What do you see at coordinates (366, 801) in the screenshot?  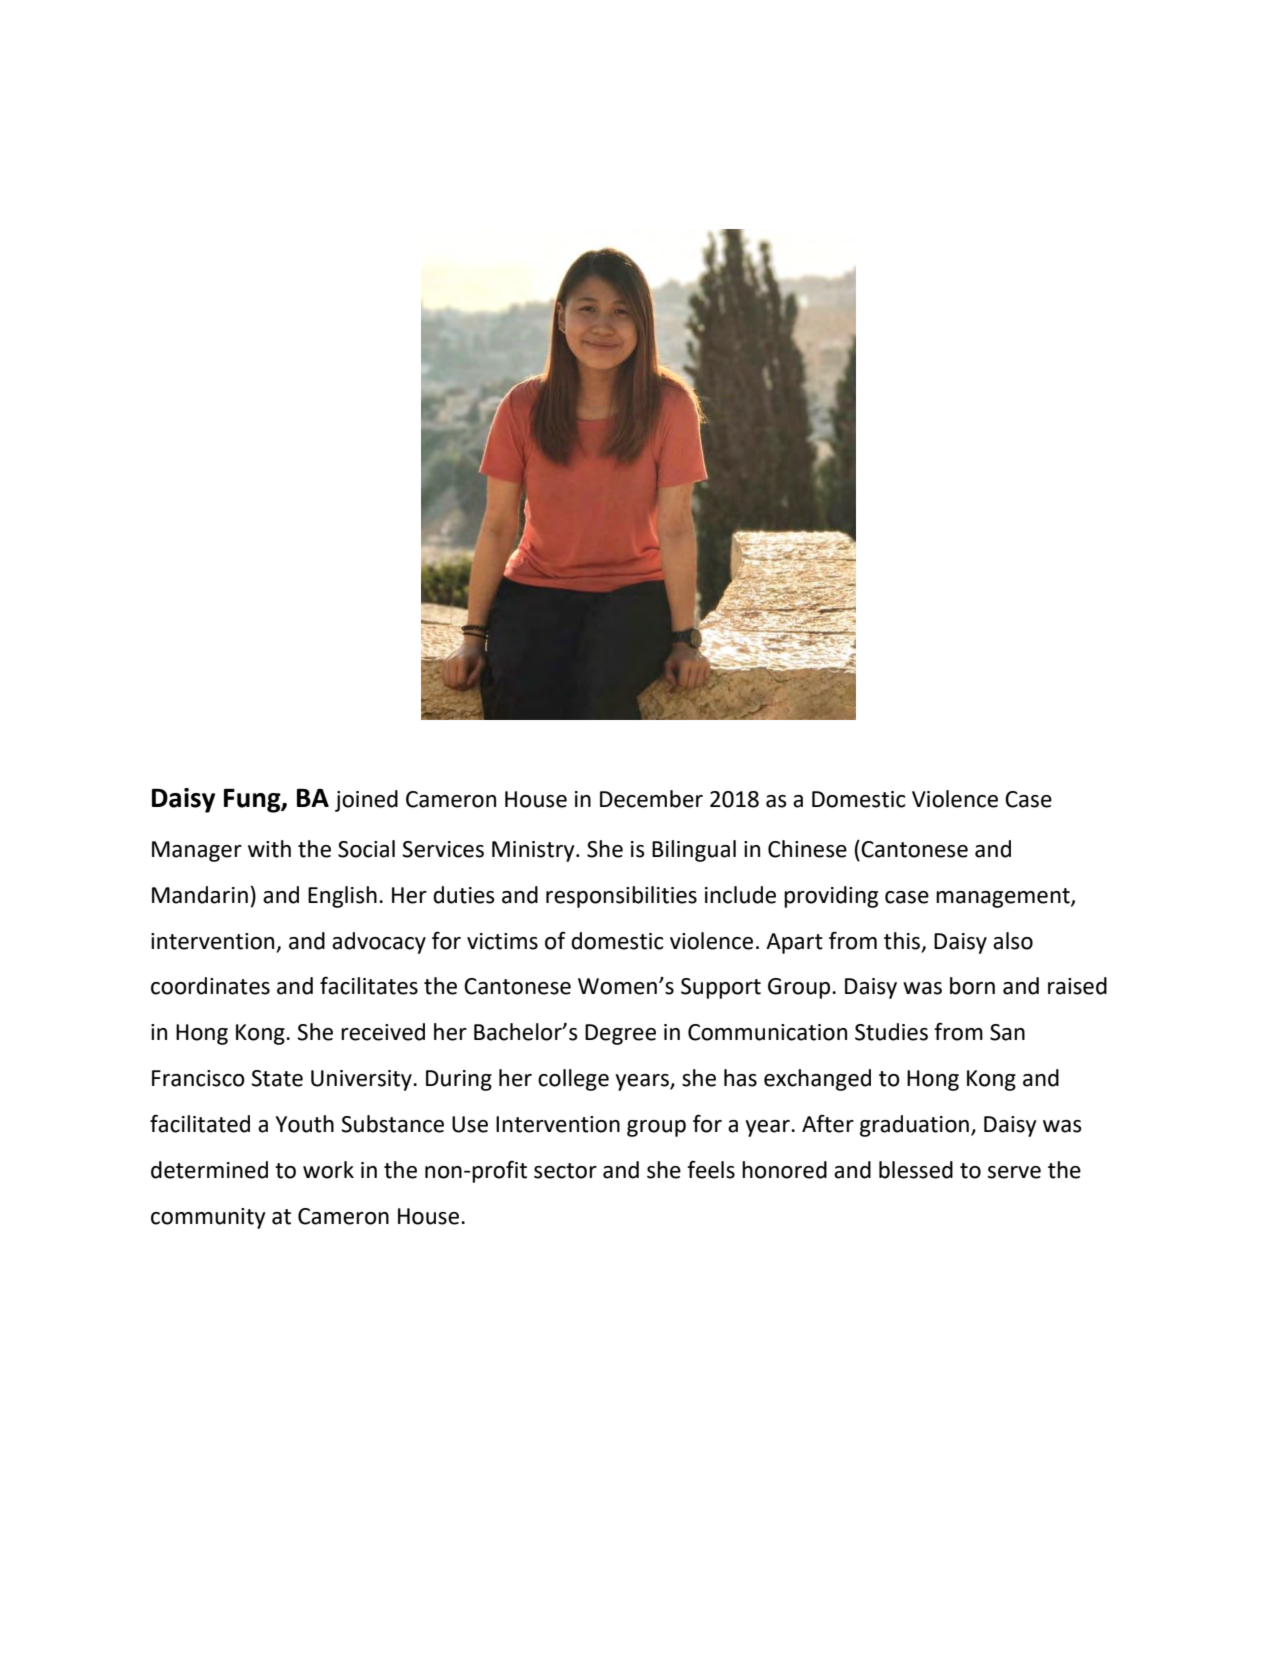 I see `joined` at bounding box center [366, 801].
